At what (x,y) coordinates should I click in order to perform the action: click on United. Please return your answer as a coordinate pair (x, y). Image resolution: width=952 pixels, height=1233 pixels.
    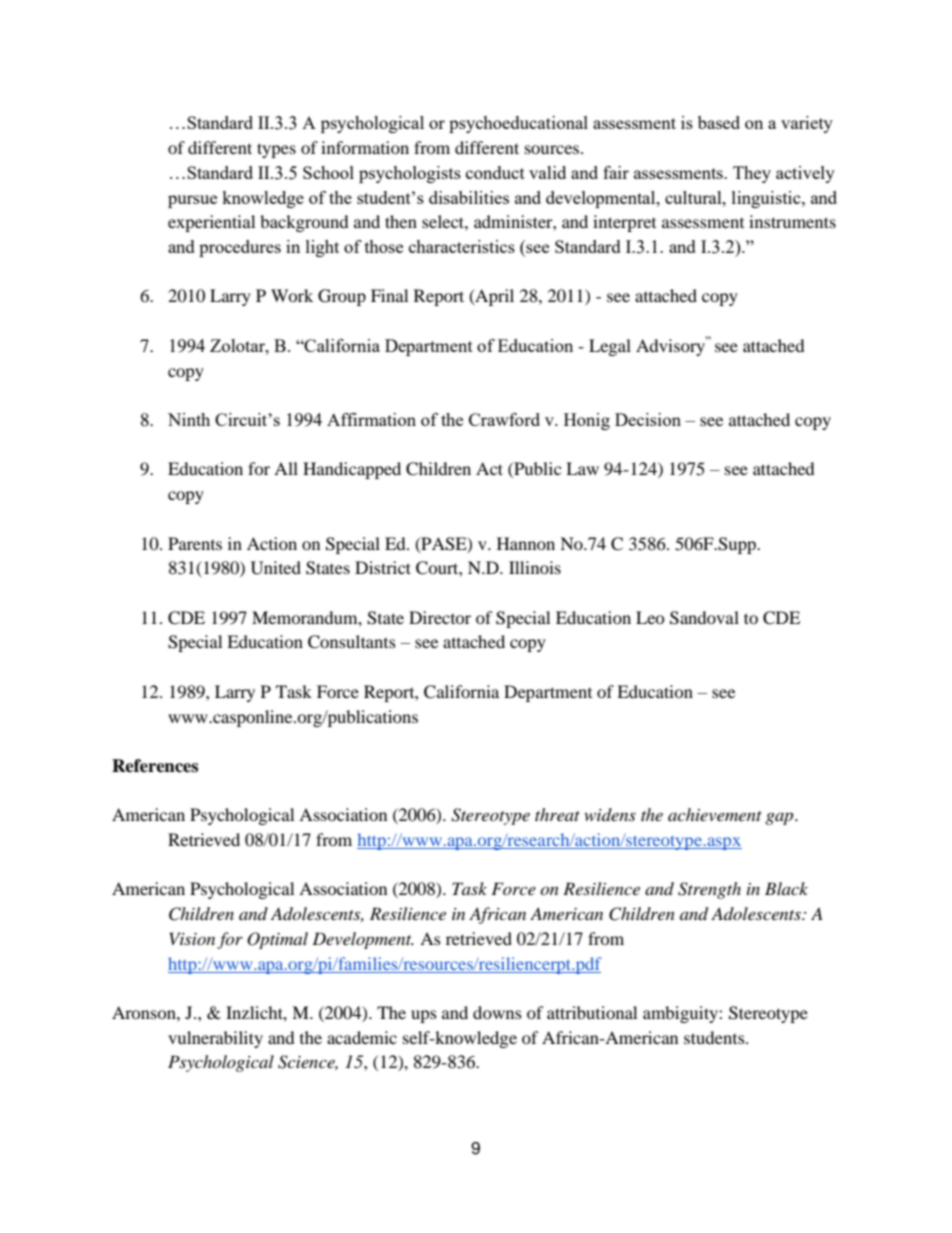
    Looking at the image, I should click on (276, 568).
